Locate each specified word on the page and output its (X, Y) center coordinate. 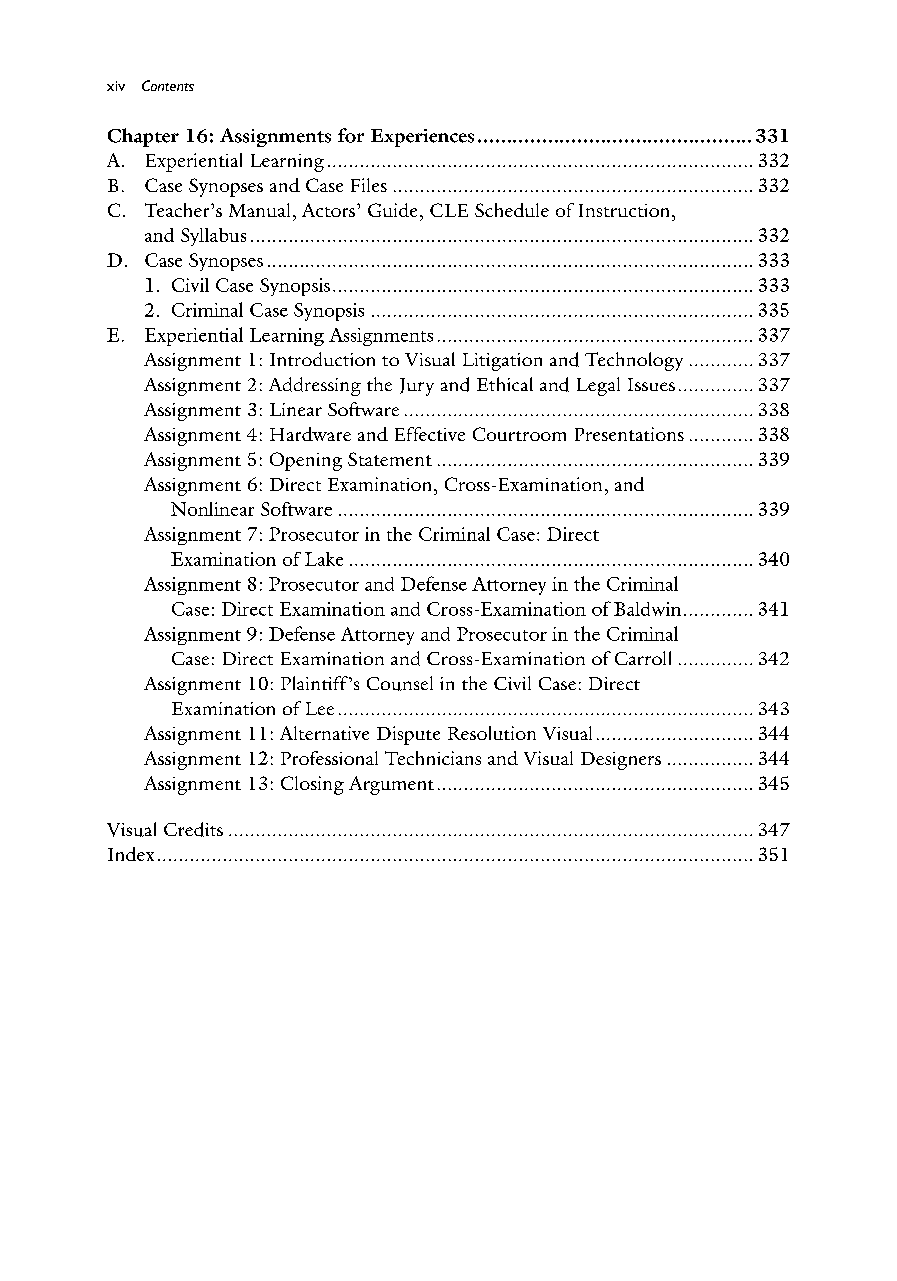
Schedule (512, 210)
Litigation (502, 362)
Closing (312, 785)
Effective (430, 434)
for (351, 135)
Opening (306, 461)
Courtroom (519, 434)
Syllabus (213, 237)
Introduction (322, 359)
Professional (329, 758)
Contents (168, 85)
